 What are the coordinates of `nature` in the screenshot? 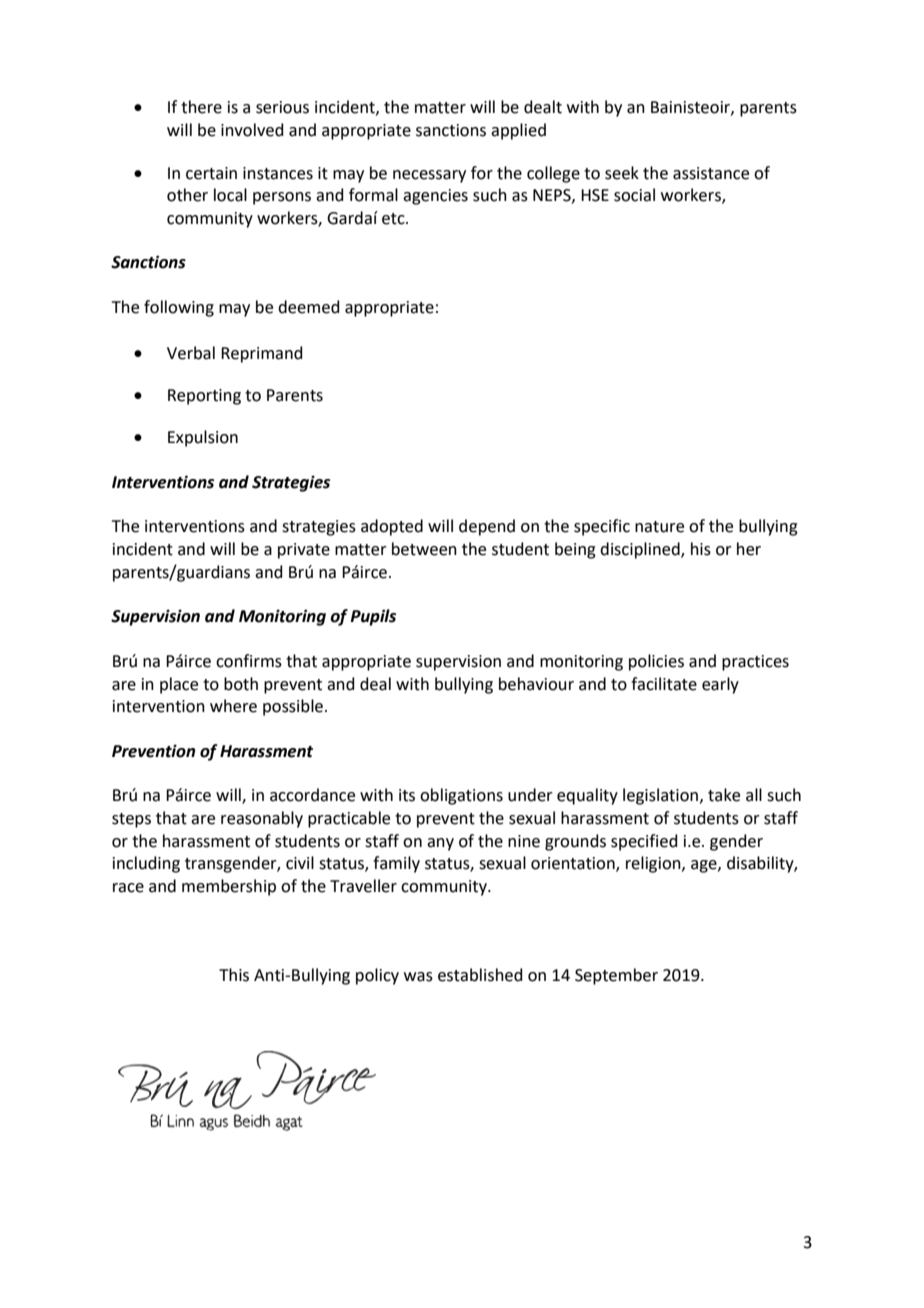 It's located at (659, 527).
